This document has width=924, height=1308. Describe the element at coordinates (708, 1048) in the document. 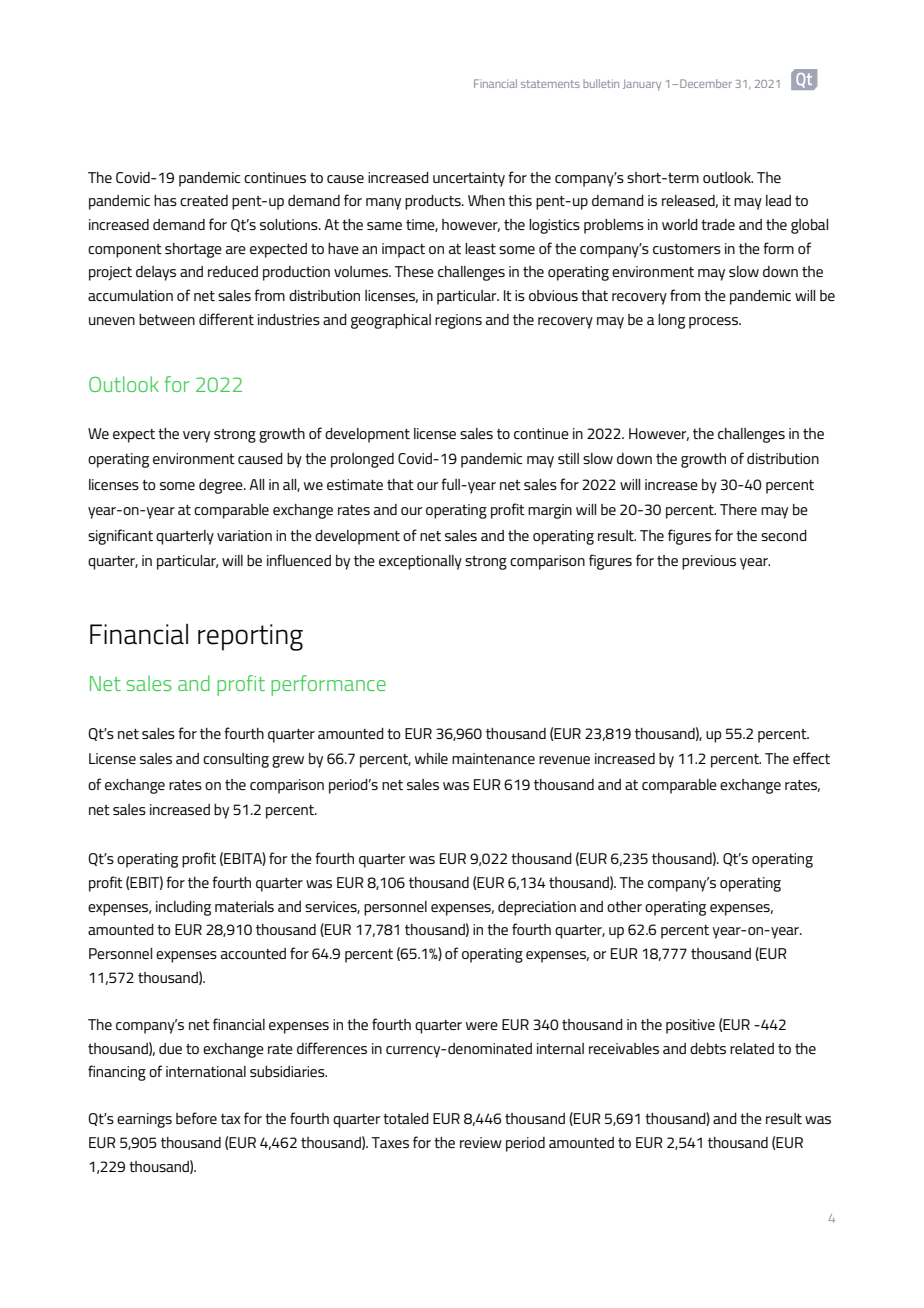

I see `debts` at that location.
